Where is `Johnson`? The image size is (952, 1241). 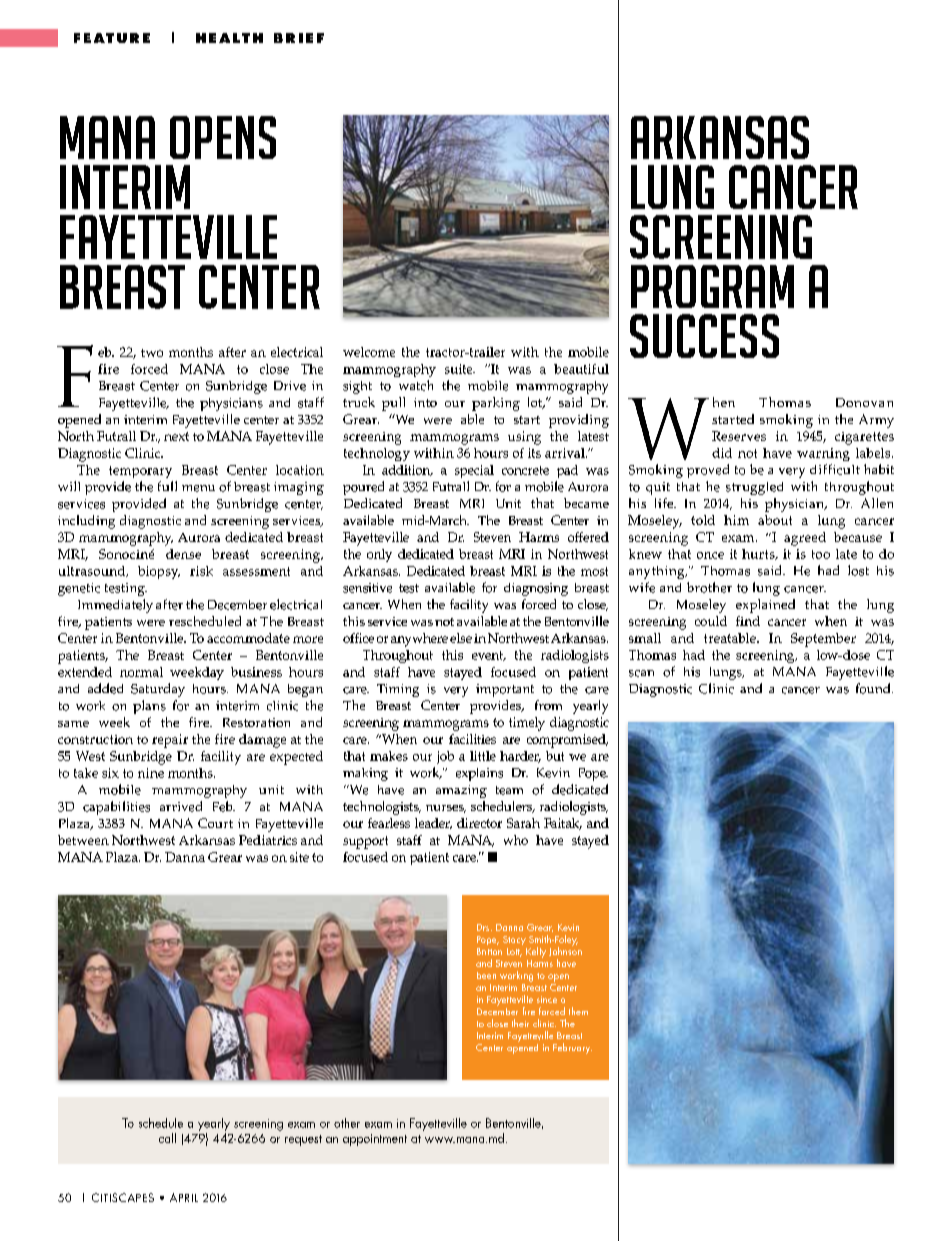 Johnson is located at coordinates (565, 950).
